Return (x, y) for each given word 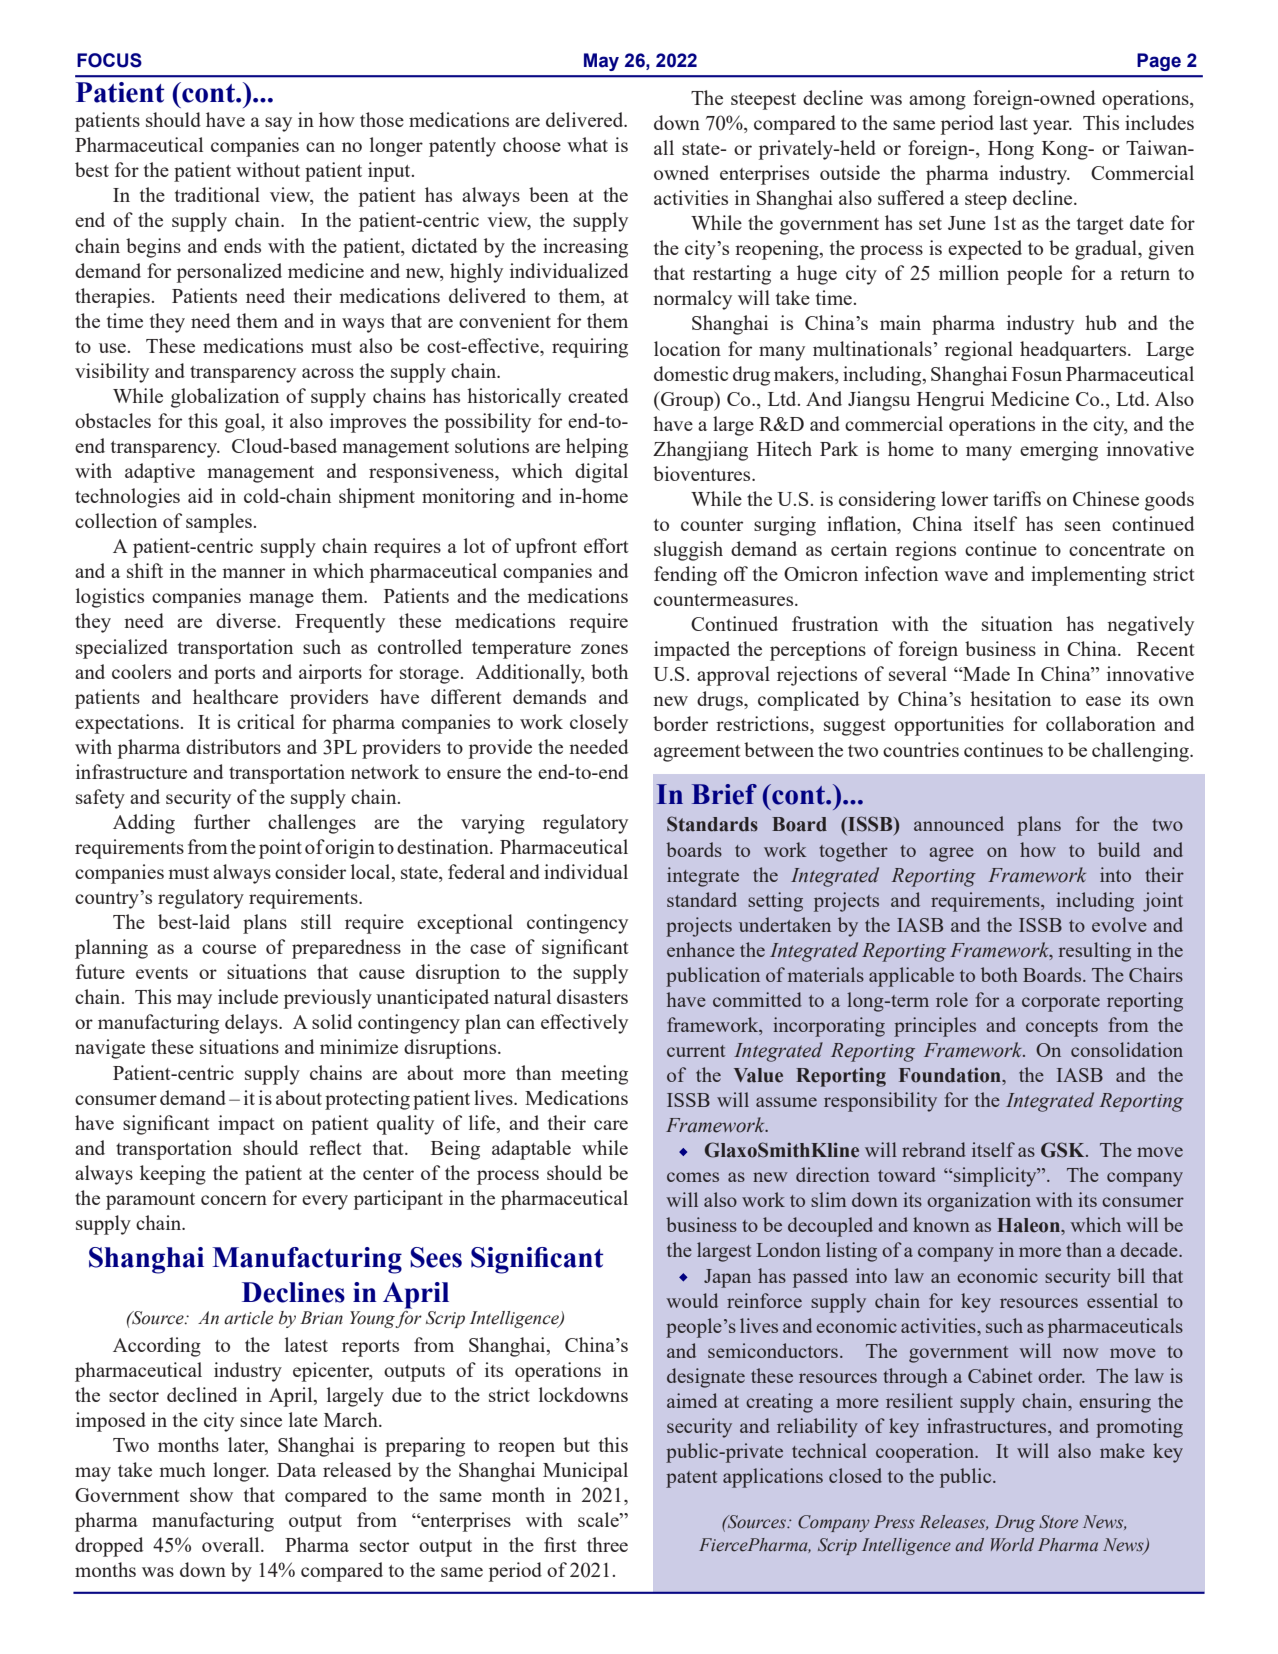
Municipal (585, 1472)
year (1052, 127)
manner (253, 573)
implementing (1088, 576)
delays (252, 1024)
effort (606, 545)
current (696, 1051)
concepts (1062, 1028)
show (211, 1494)
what (587, 144)
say (278, 124)
